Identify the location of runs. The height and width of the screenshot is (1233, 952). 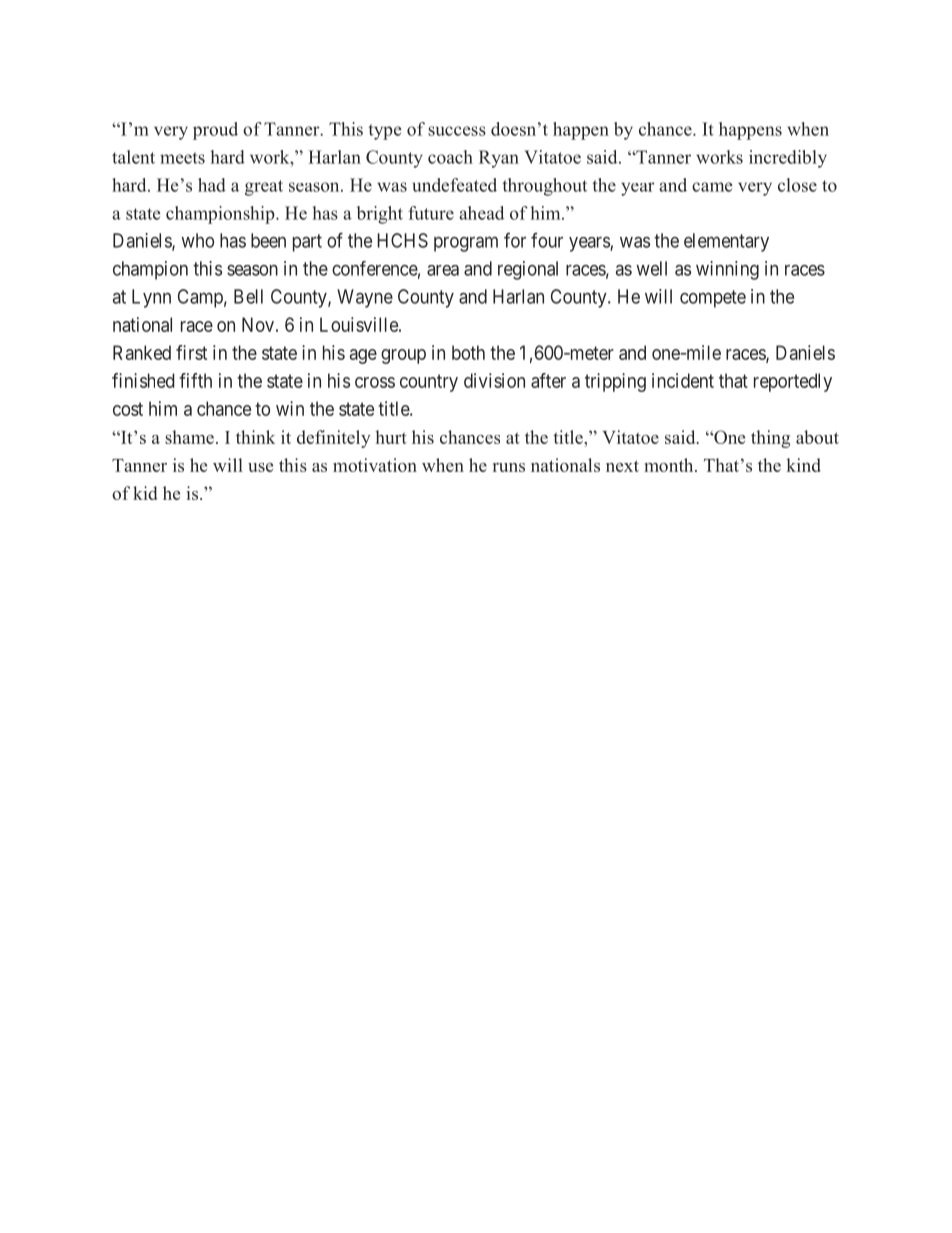
(509, 467).
